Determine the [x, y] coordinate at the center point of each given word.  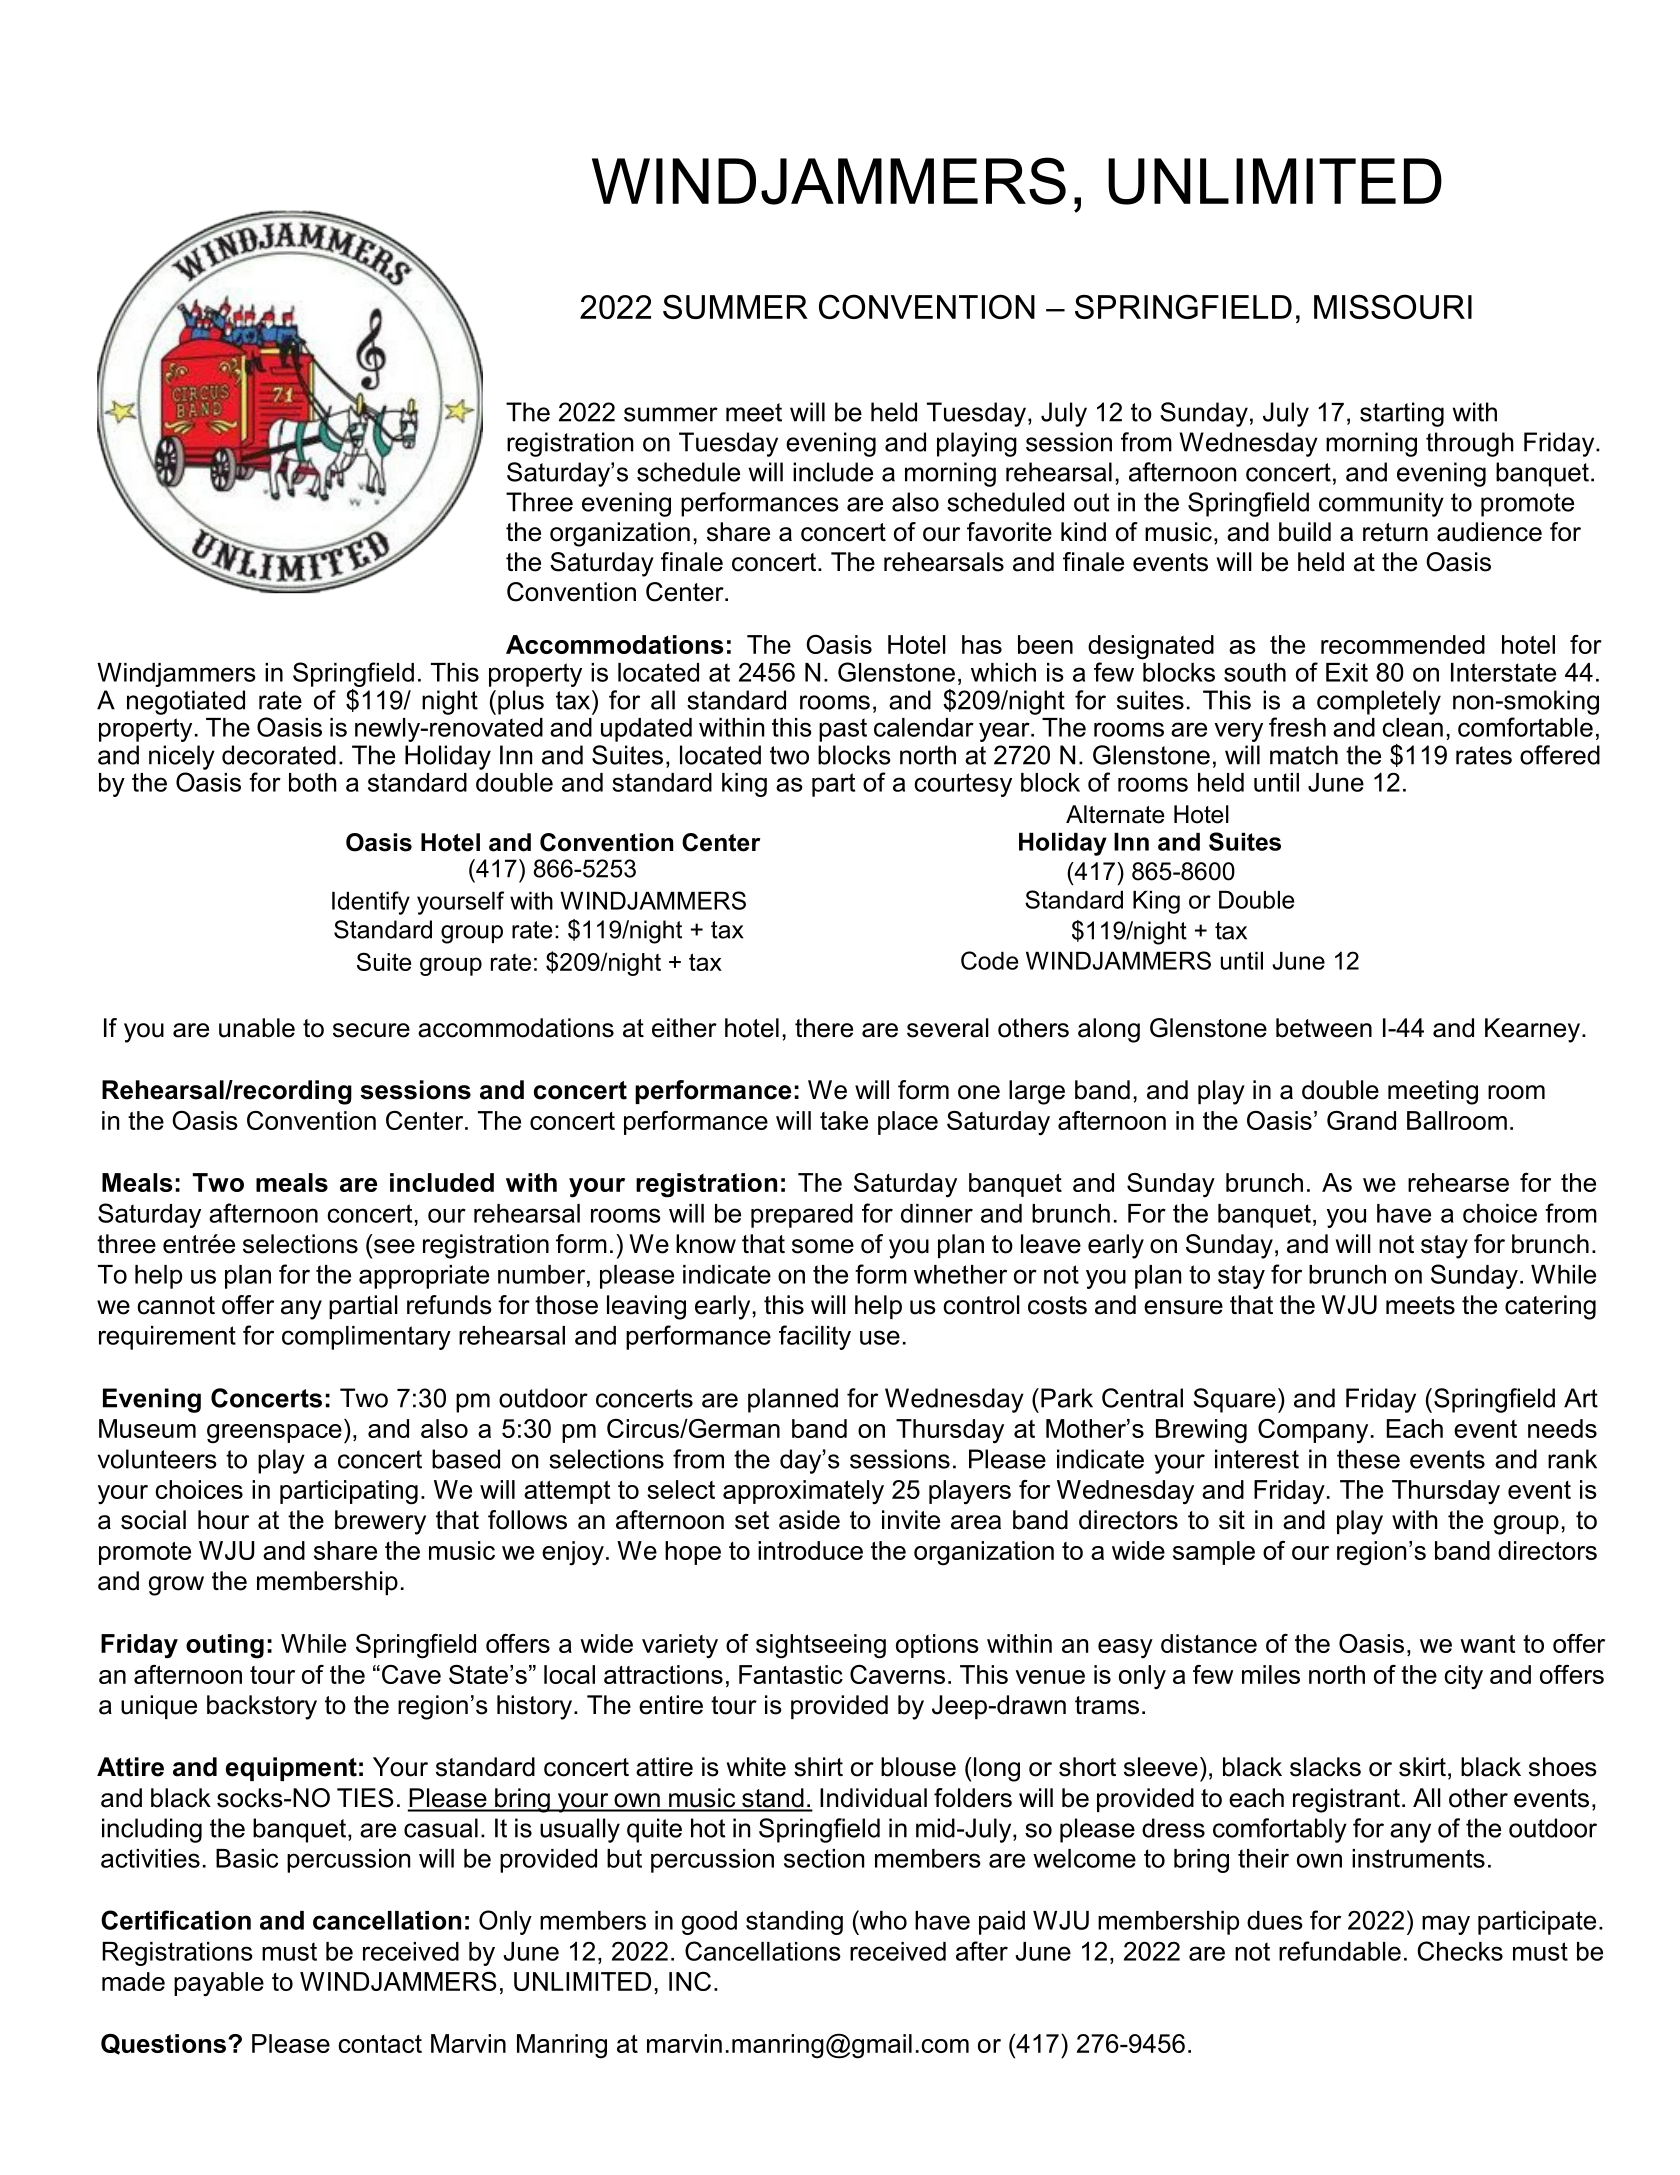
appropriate [424, 1277]
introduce [810, 1550]
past [843, 730]
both [313, 782]
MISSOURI [1393, 306]
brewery [380, 1522]
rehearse [1458, 1182]
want [1487, 1644]
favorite [1009, 532]
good [709, 1923]
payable [219, 1984]
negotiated [186, 702]
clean [1412, 727]
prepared [802, 1216]
